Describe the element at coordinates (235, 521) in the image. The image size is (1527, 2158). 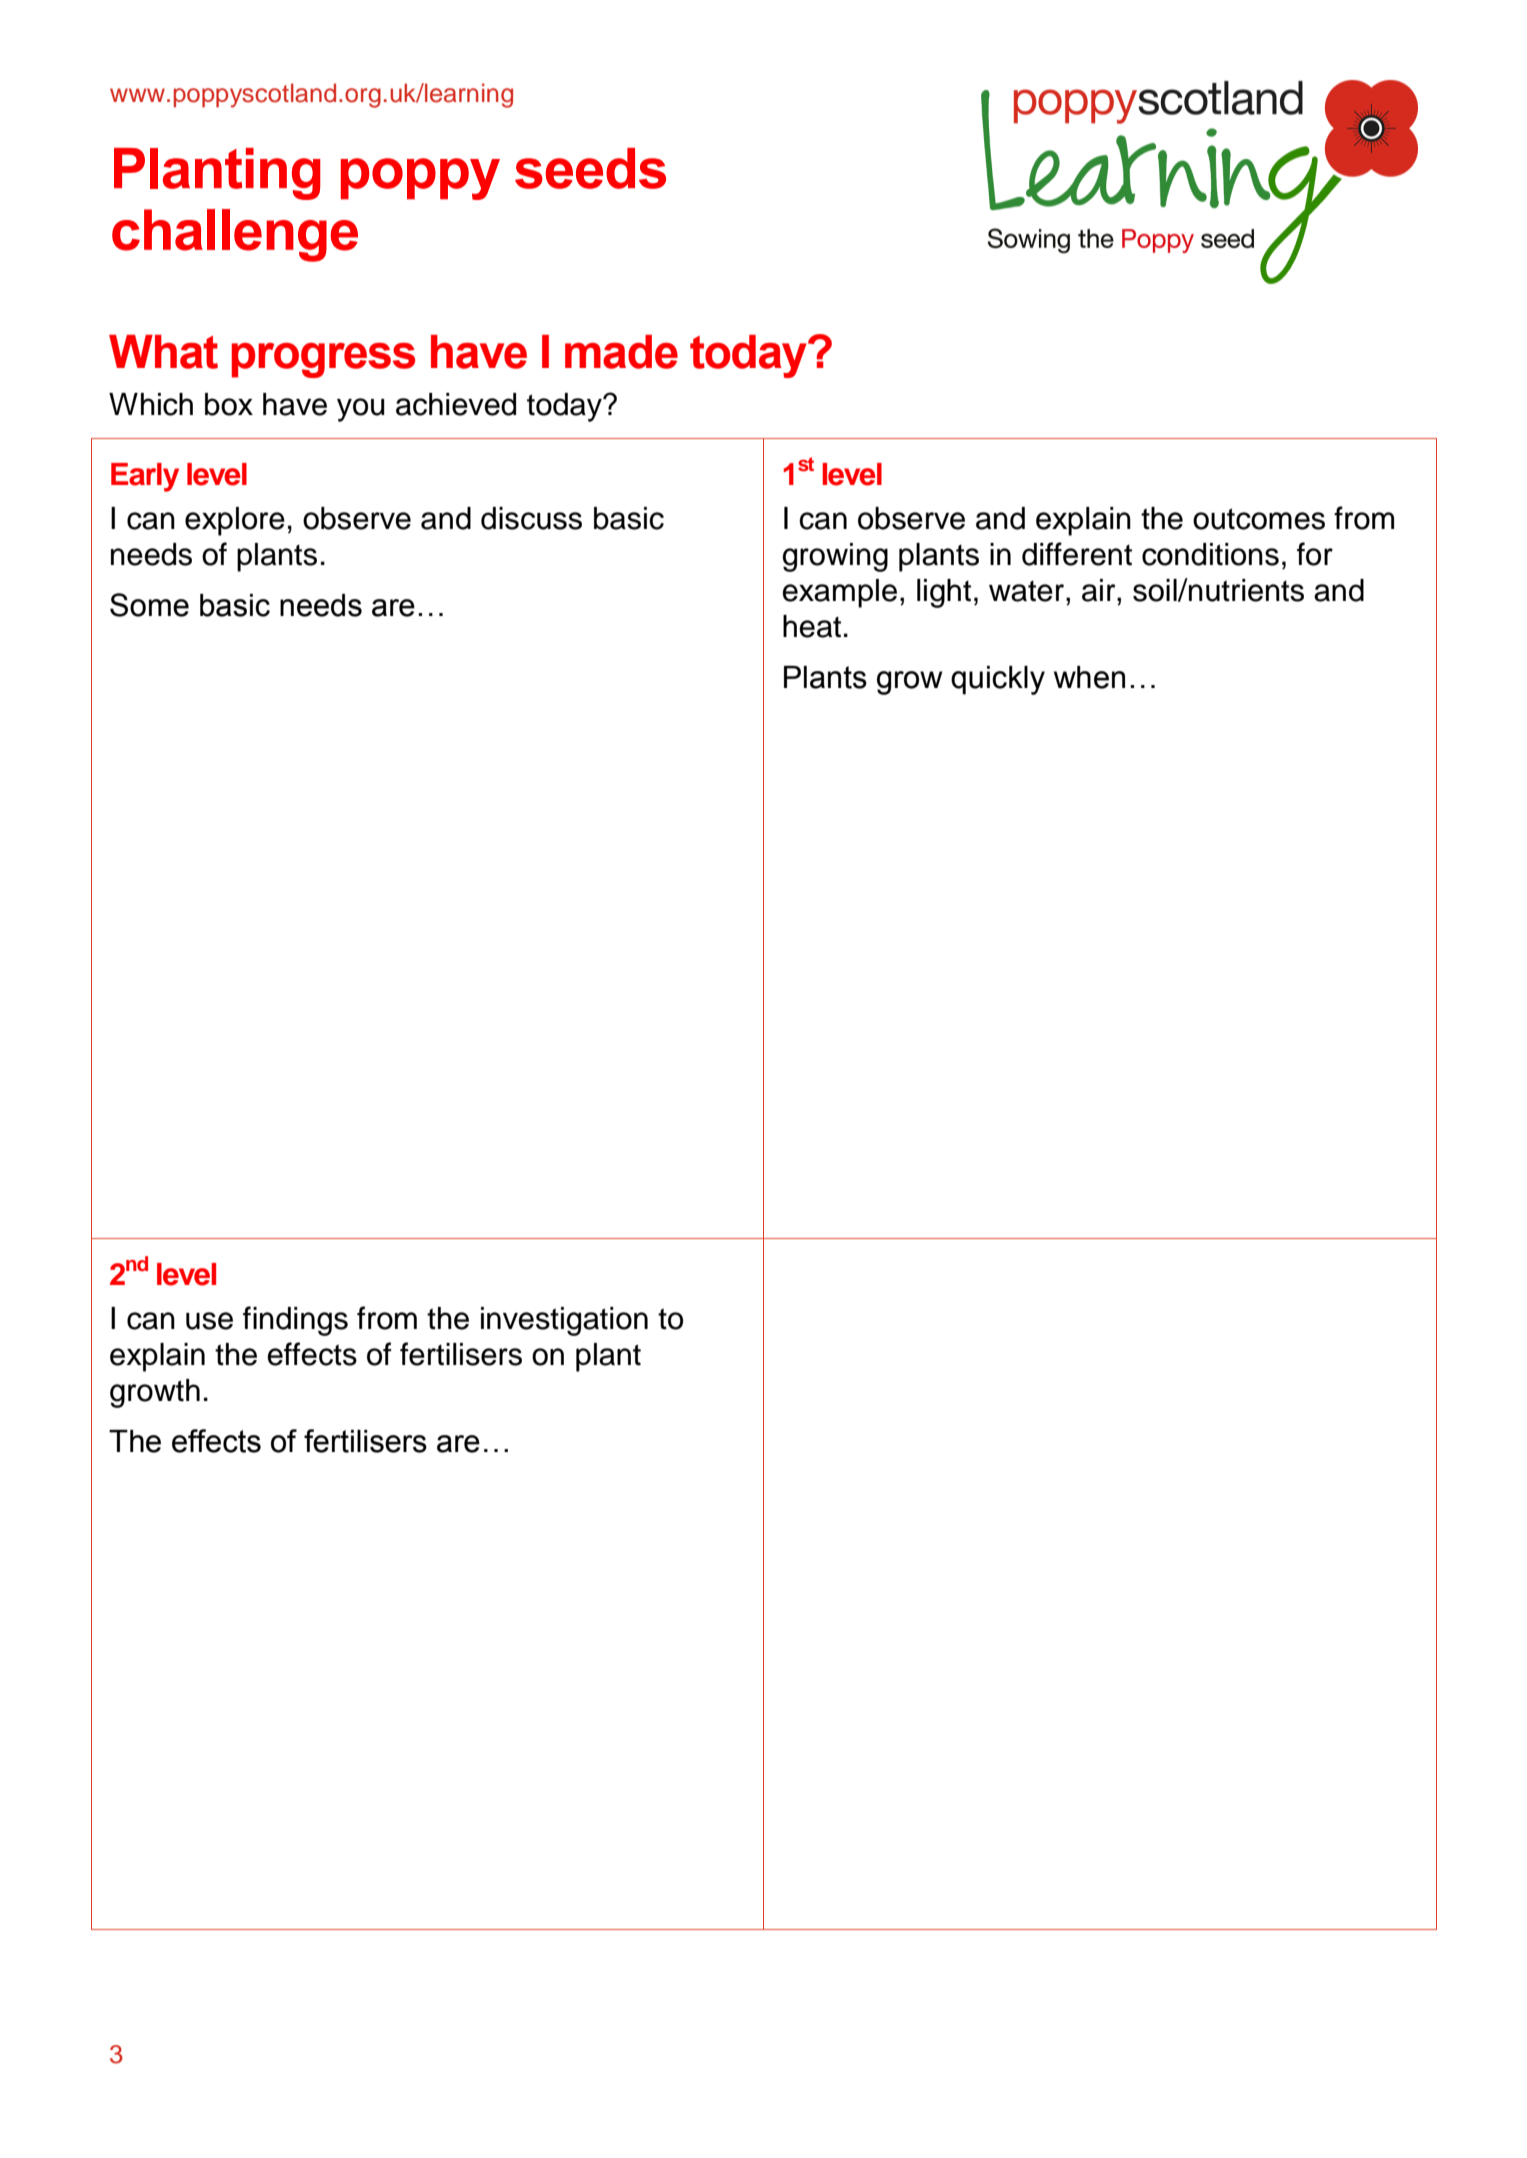
I see `explore` at that location.
